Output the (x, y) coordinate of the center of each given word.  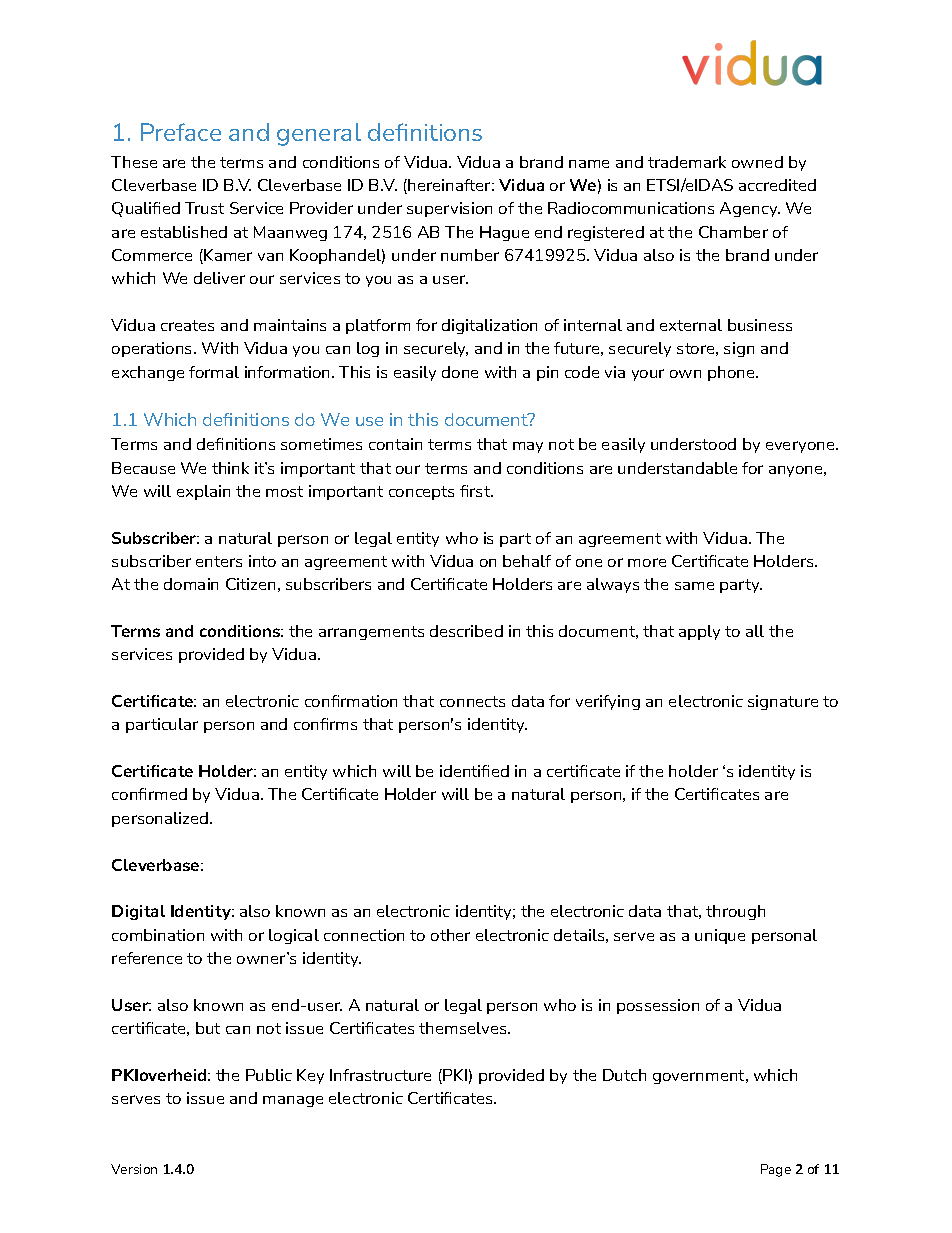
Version (134, 1169)
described (466, 631)
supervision (449, 209)
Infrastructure (380, 1075)
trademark (687, 162)
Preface (181, 132)
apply (699, 632)
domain (191, 584)
